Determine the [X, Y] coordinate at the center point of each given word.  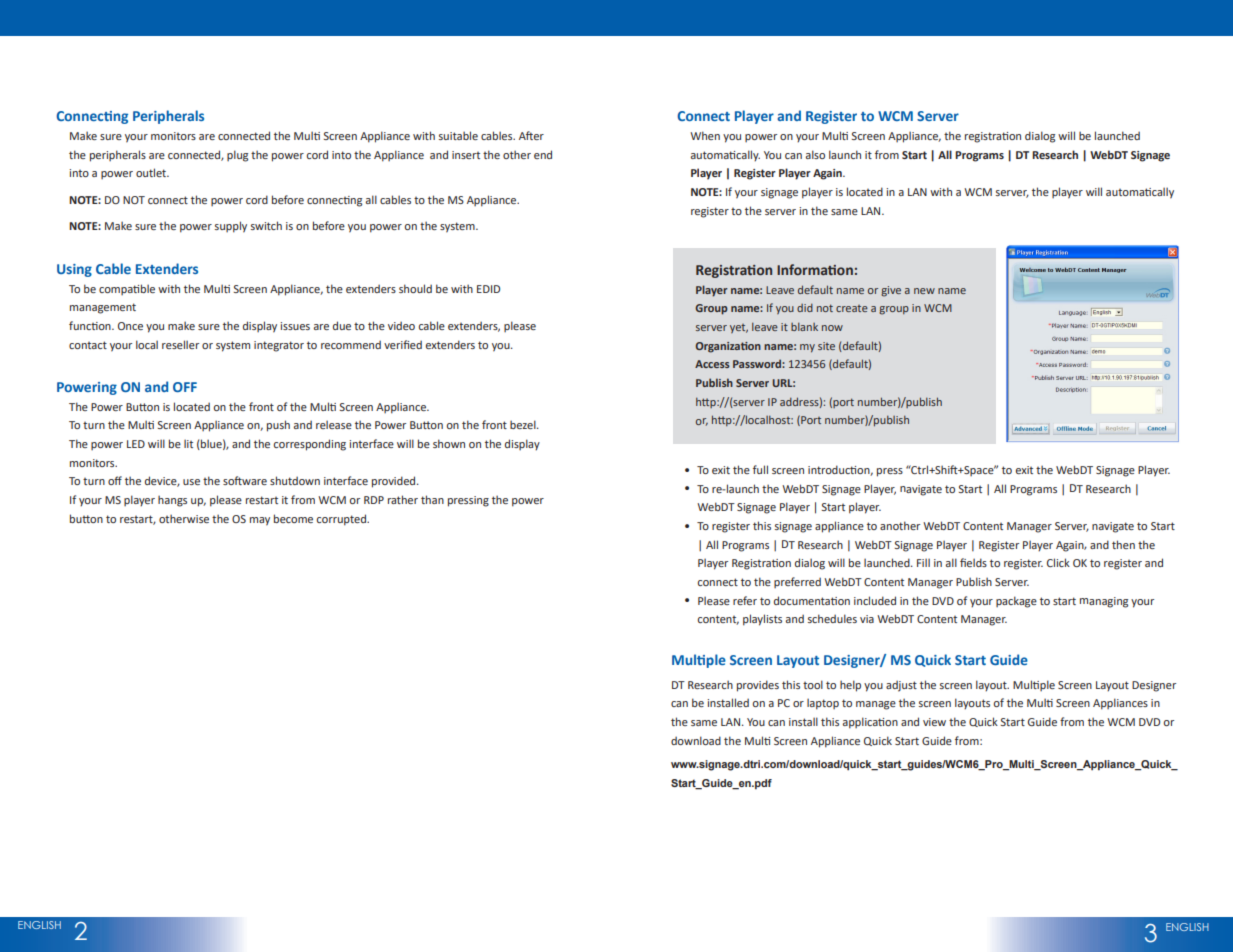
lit [188, 443]
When [705, 135]
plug [237, 156]
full [760, 469]
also [815, 154]
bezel [524, 424]
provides [758, 686]
